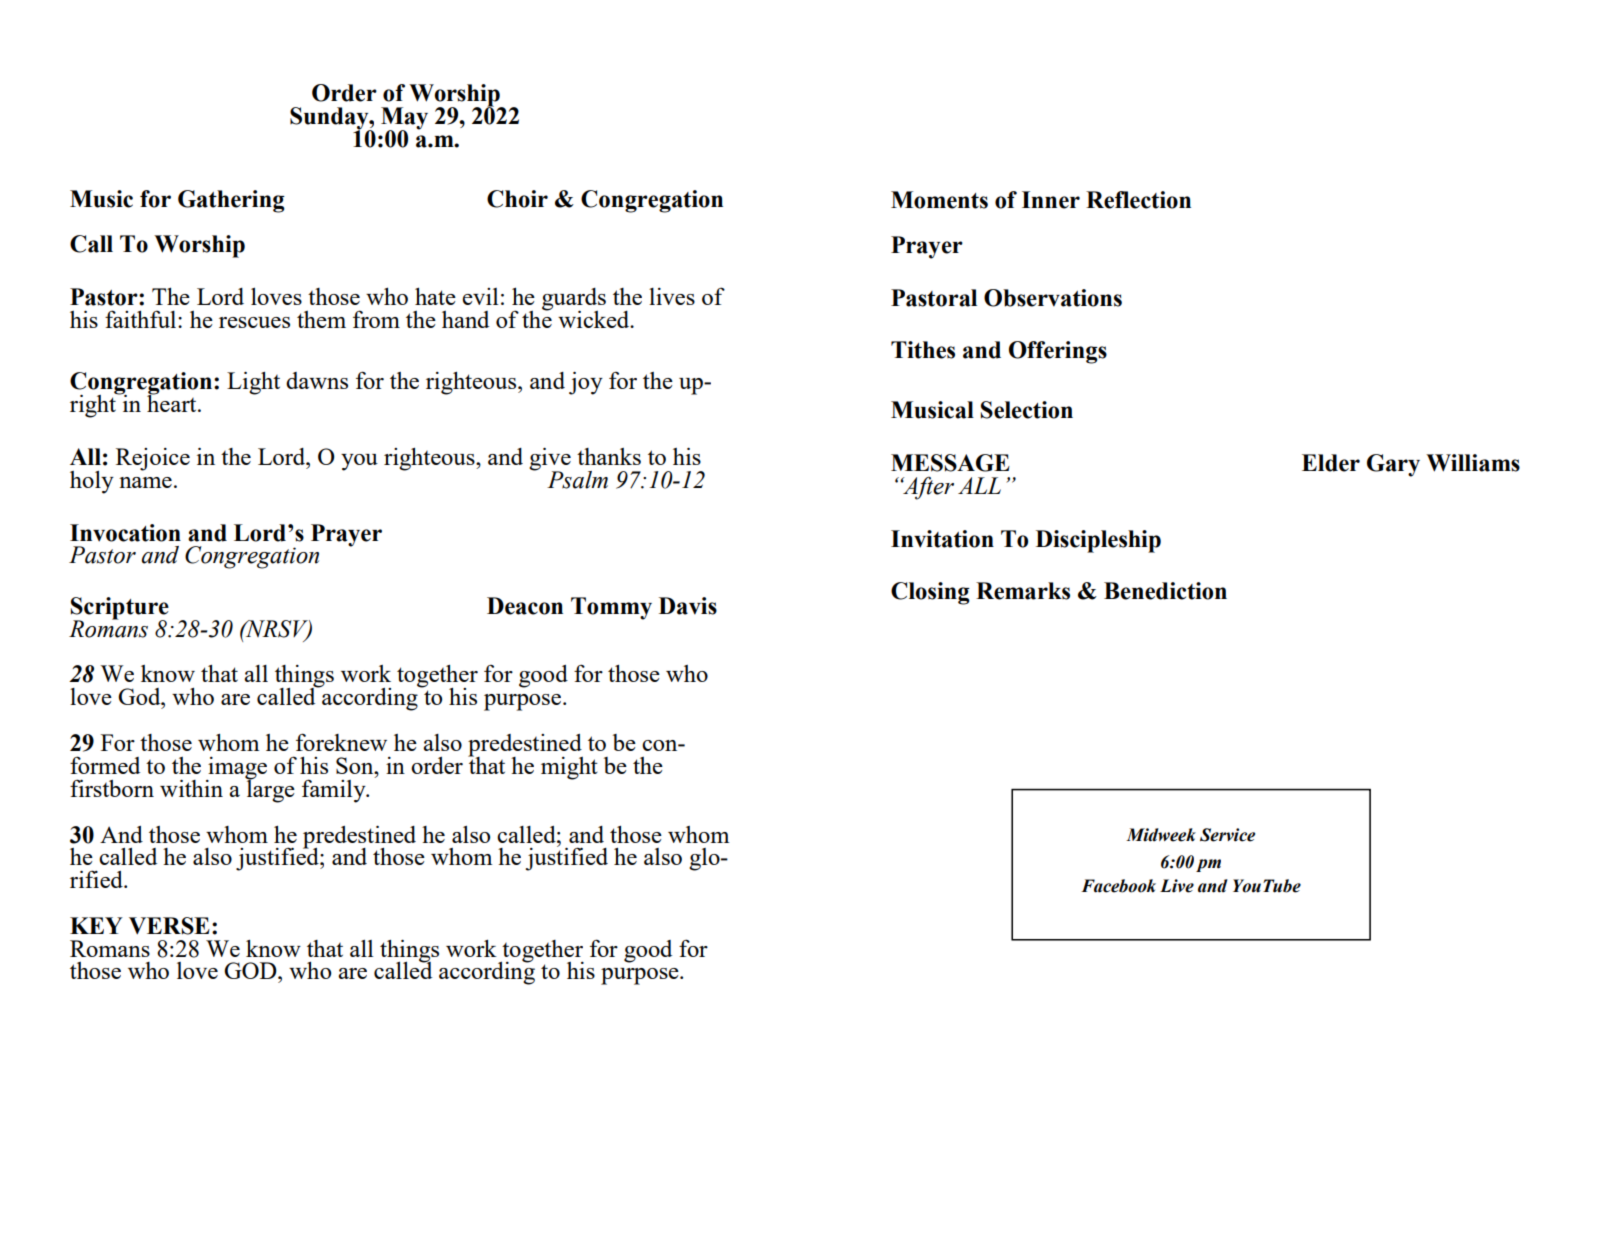 The width and height of the screenshot is (1618, 1250). Describe the element at coordinates (169, 926) in the screenshot. I see `VERSE` at that location.
